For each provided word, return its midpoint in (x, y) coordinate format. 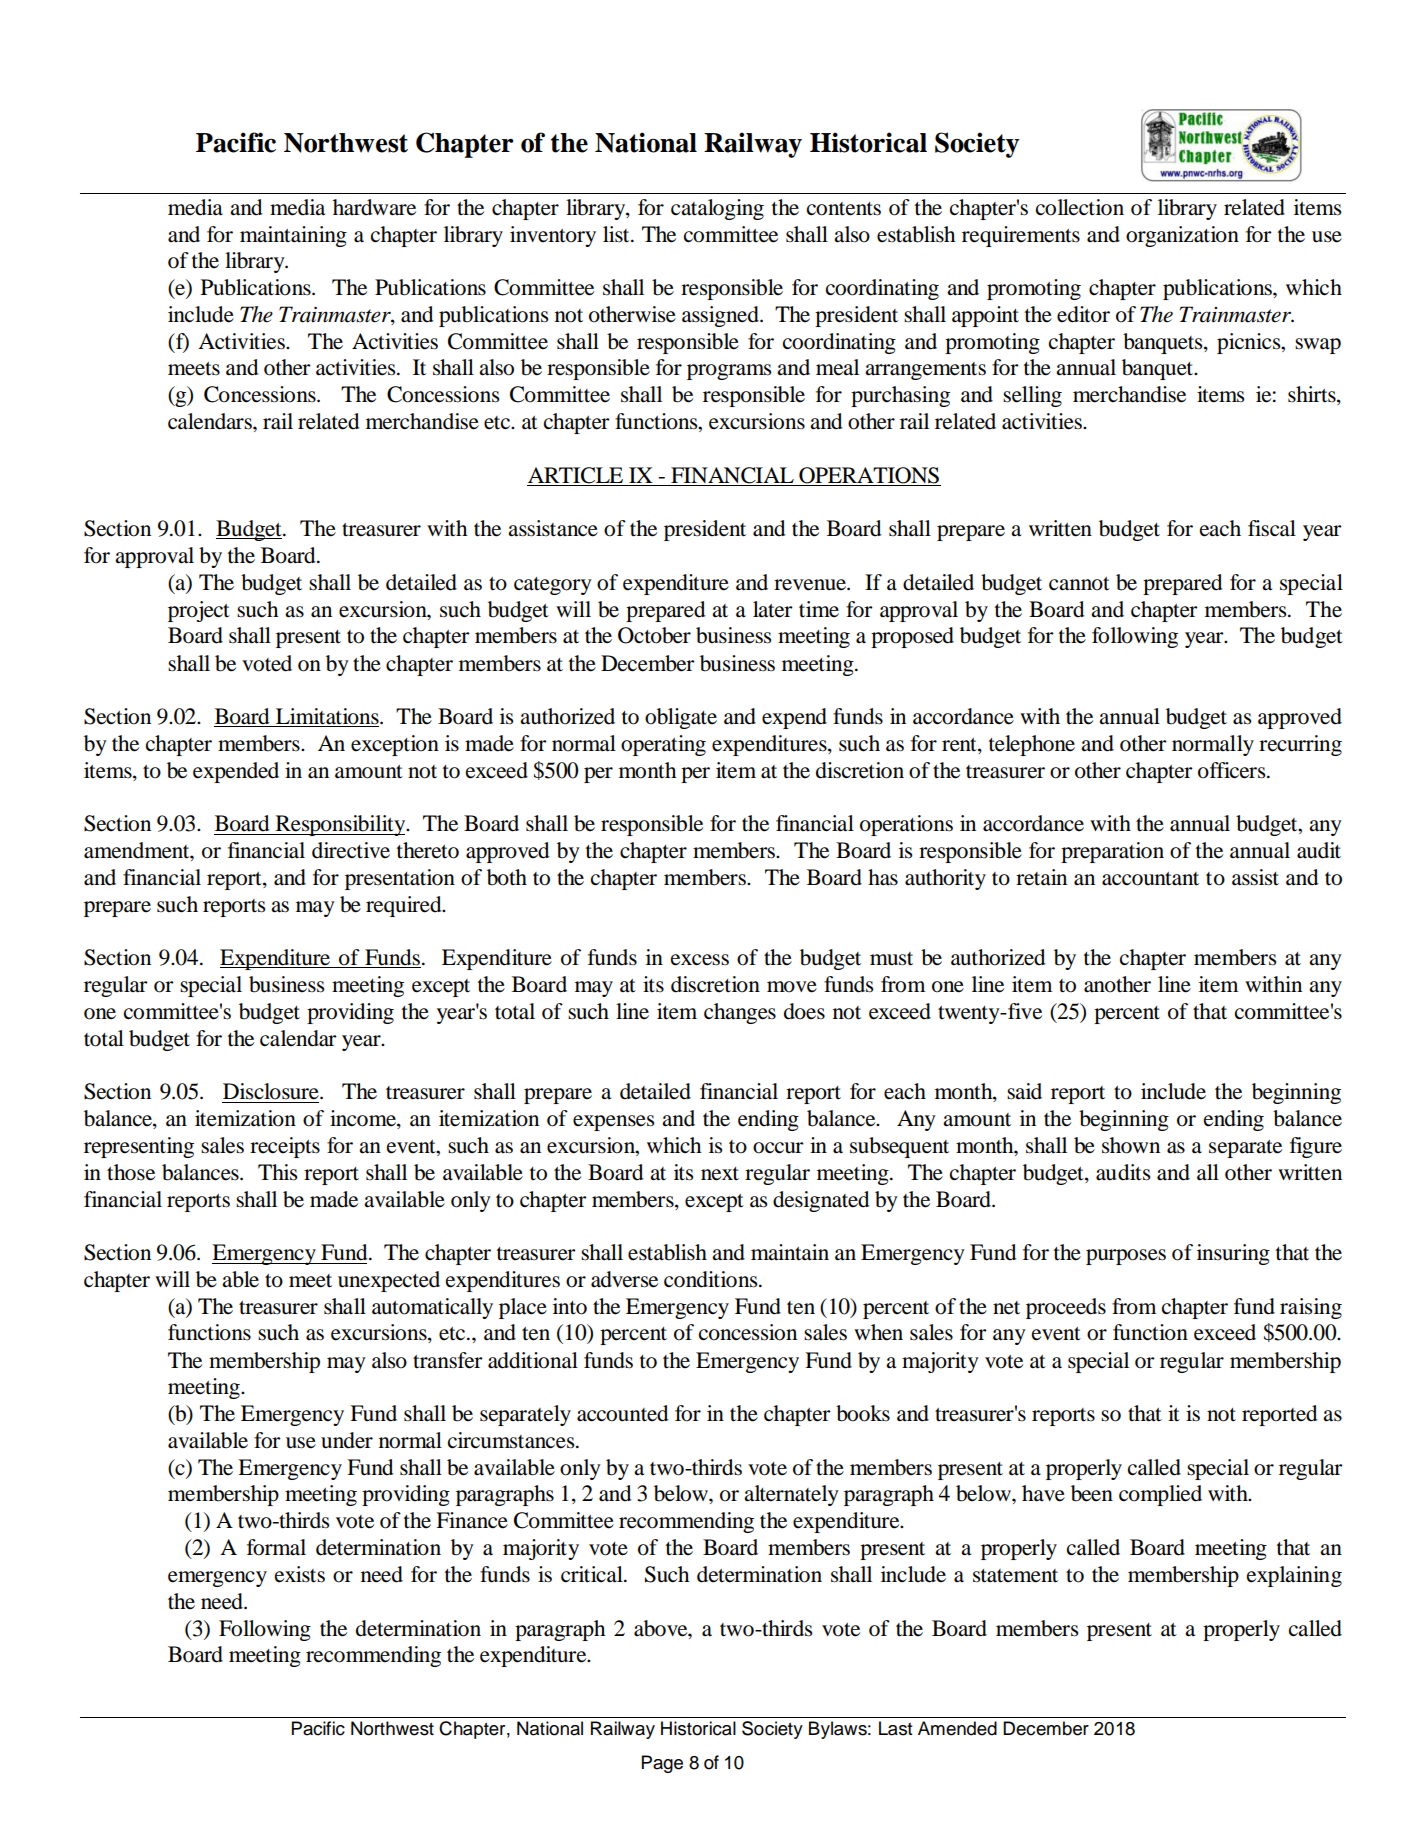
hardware (374, 207)
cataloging (717, 209)
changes (740, 1013)
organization (1182, 236)
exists (300, 1574)
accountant (1150, 879)
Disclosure (272, 1091)
